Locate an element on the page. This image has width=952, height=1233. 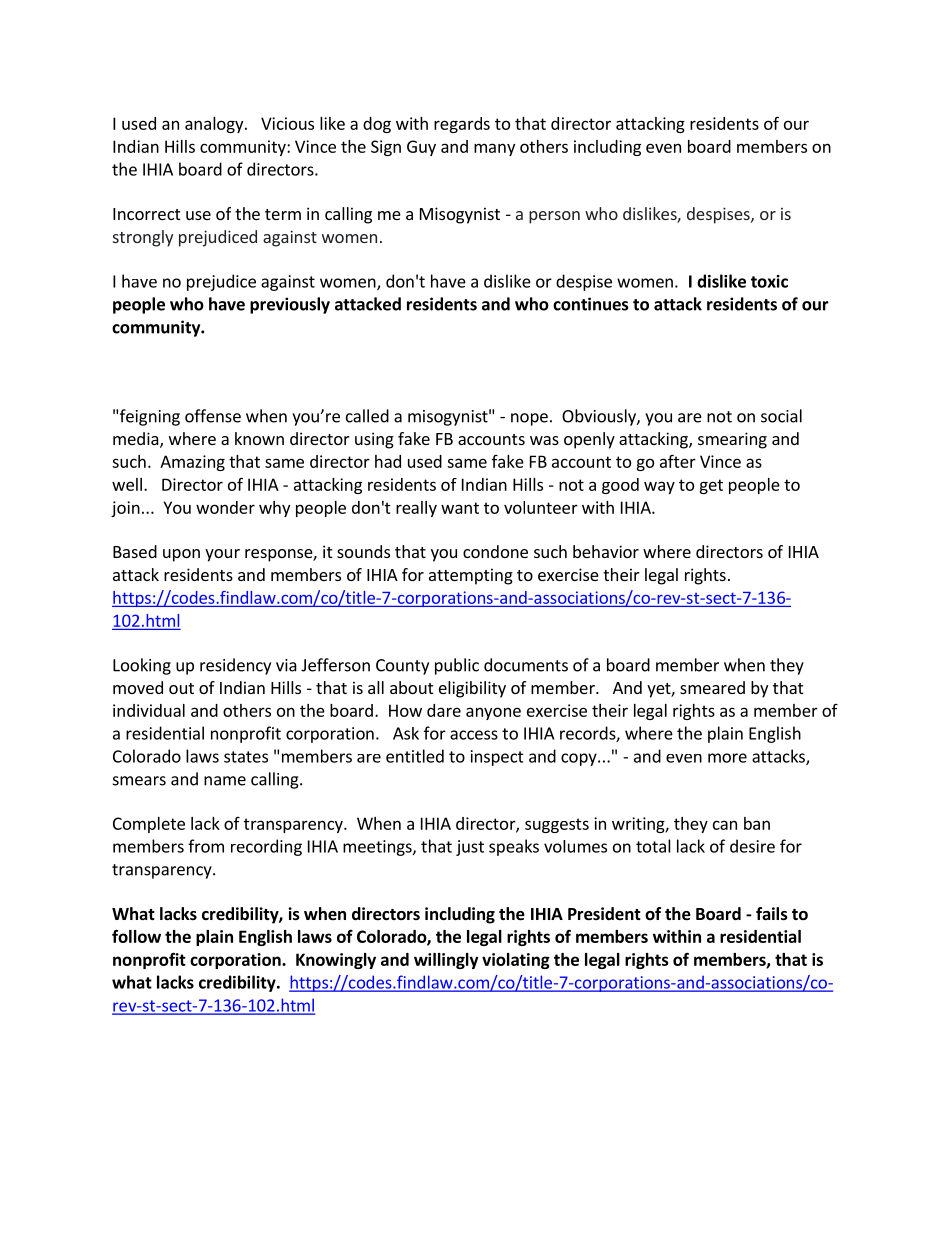
offense is located at coordinates (213, 416).
